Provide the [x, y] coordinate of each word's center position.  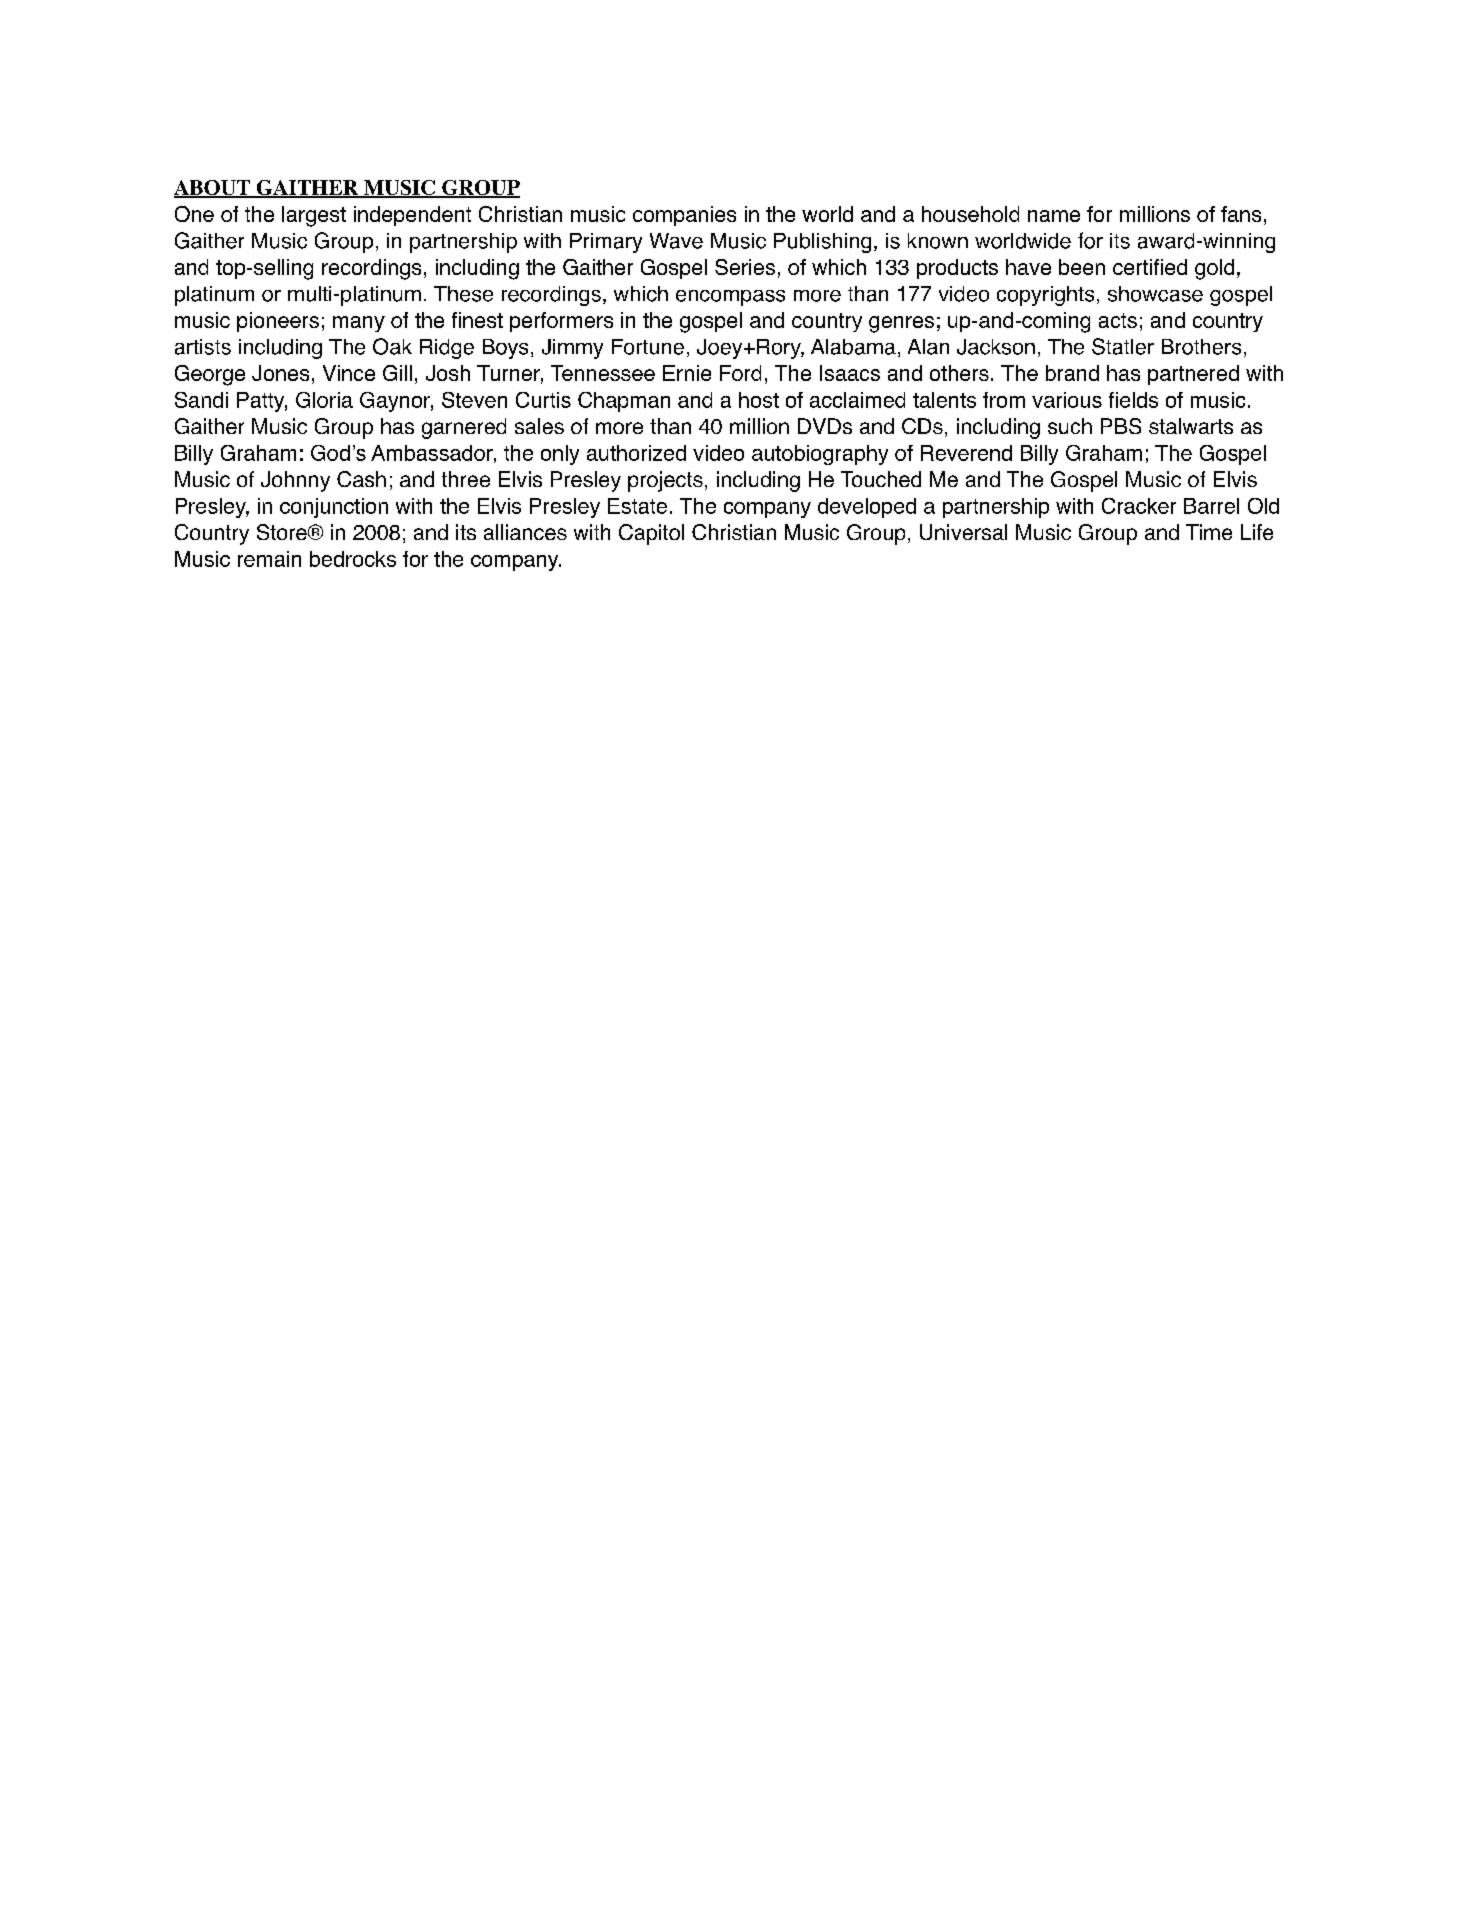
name [1054, 216]
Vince [349, 373]
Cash [361, 479]
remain [269, 559]
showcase [1155, 294]
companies [684, 216]
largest [314, 216]
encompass [730, 298]
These [463, 294]
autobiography [820, 455]
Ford [740, 373]
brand [1072, 373]
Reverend [966, 453]
